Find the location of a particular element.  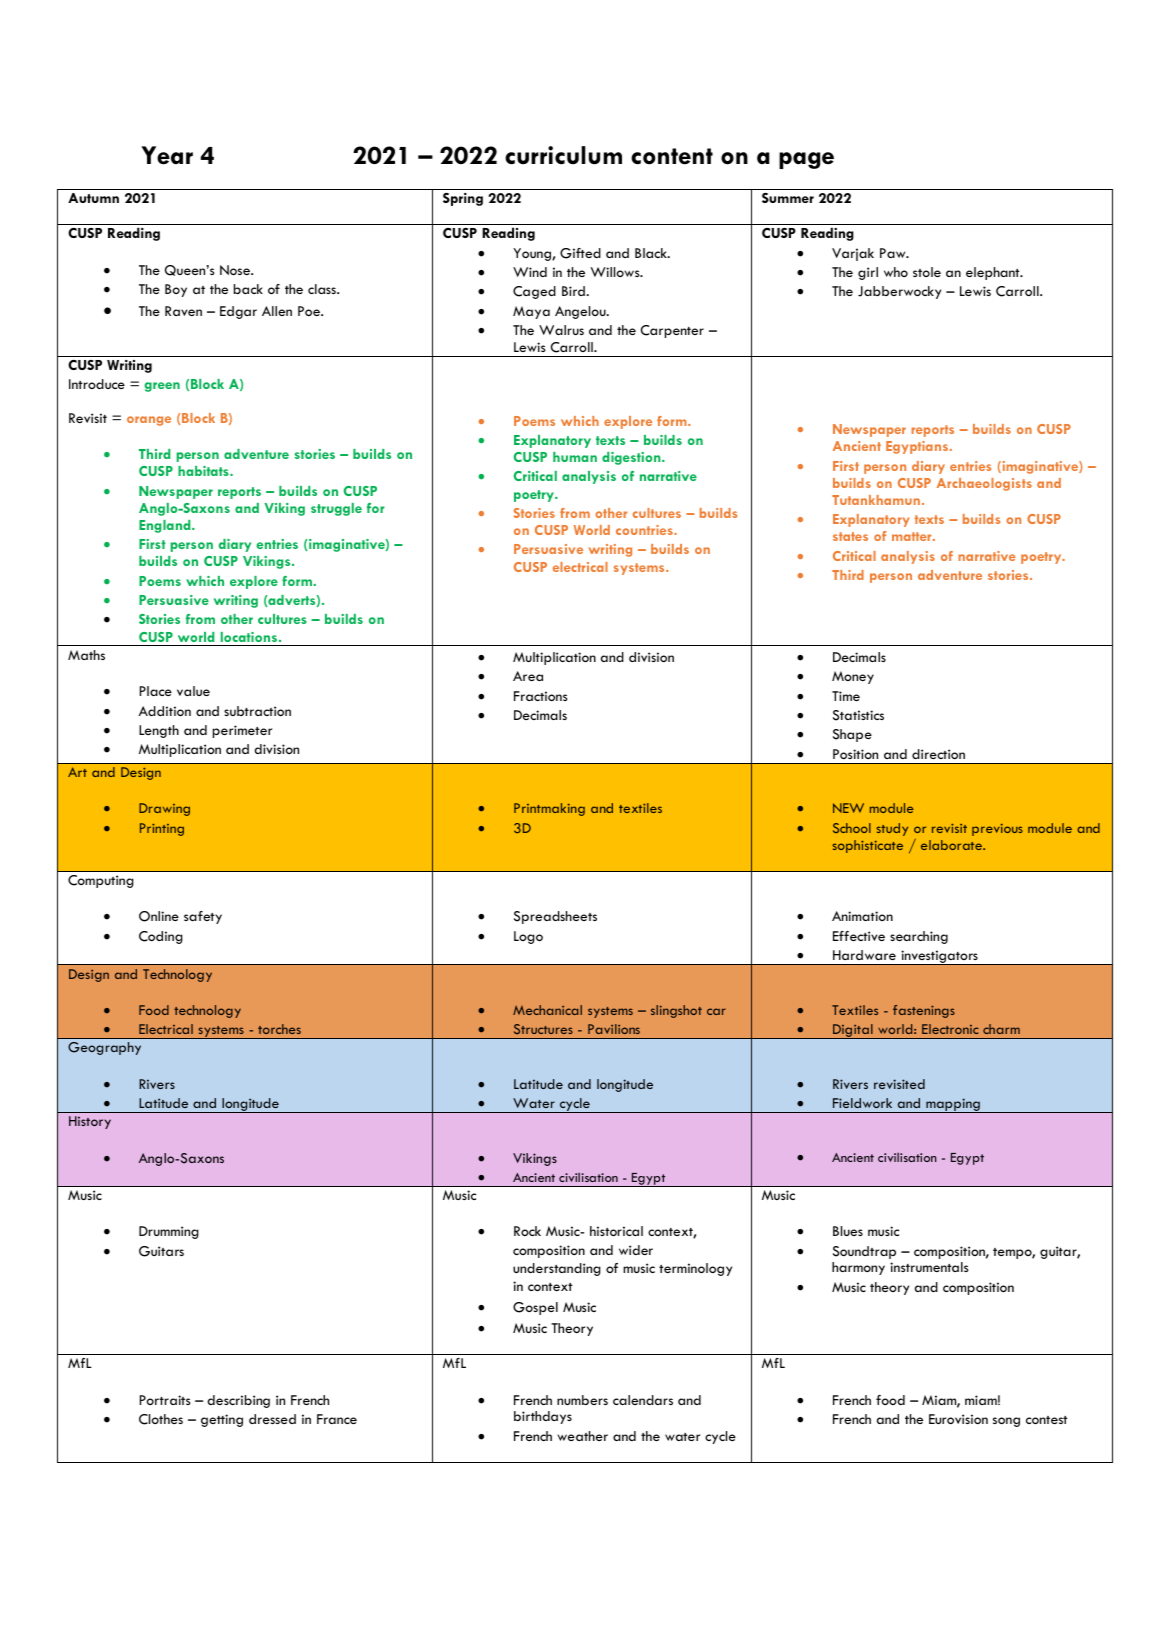

Tutankhamun is located at coordinates (877, 500).
